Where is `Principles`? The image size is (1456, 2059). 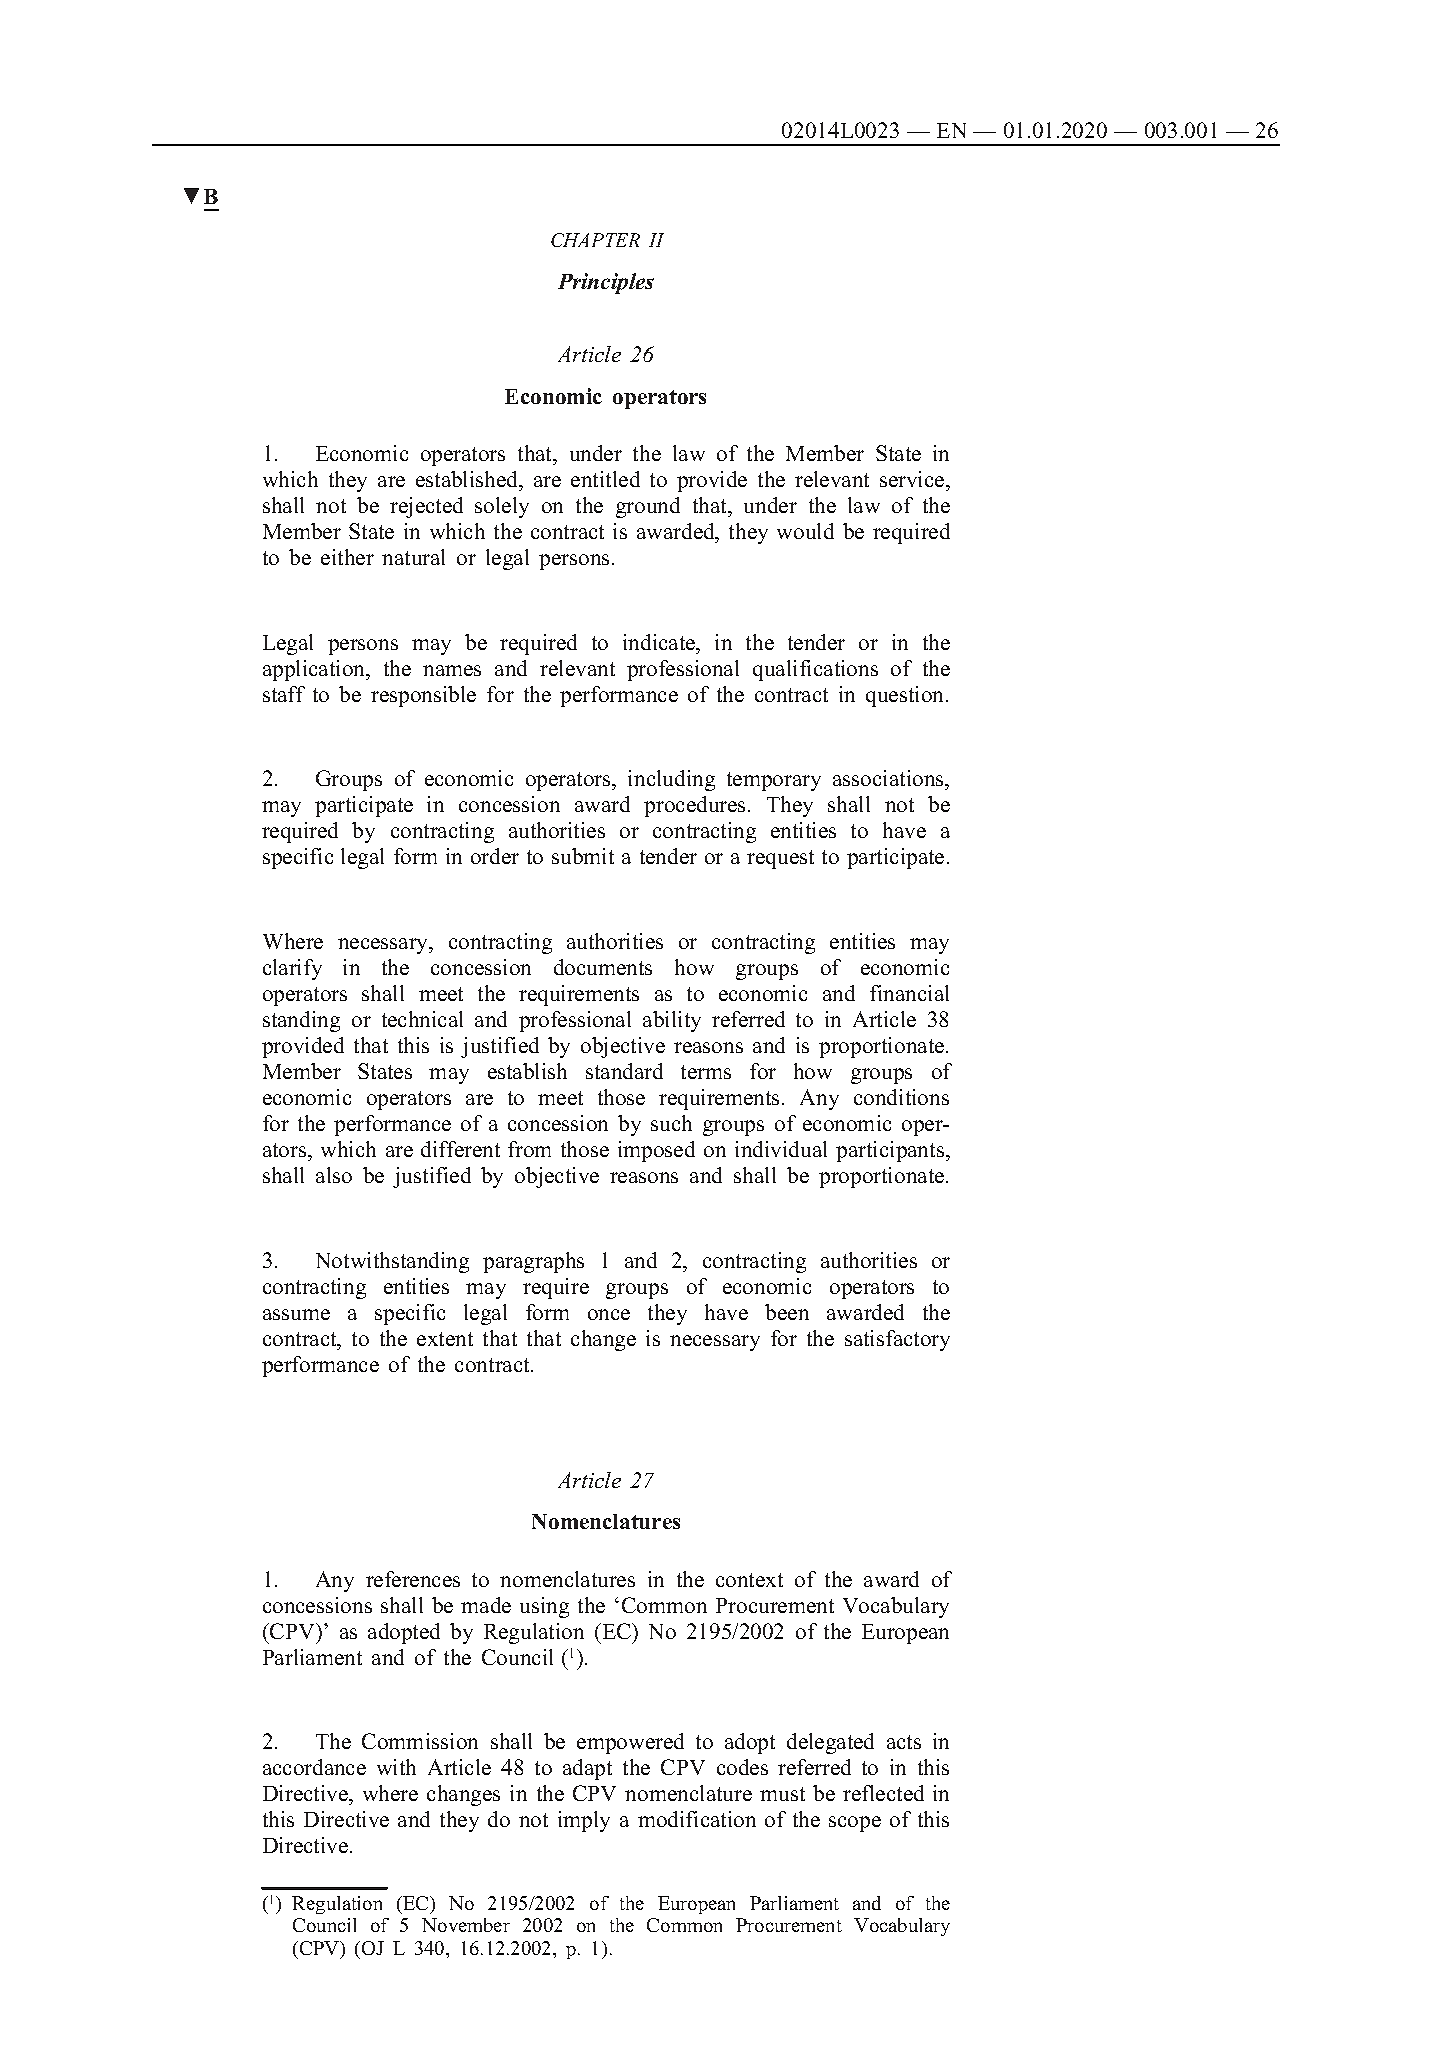 Principles is located at coordinates (606, 283).
